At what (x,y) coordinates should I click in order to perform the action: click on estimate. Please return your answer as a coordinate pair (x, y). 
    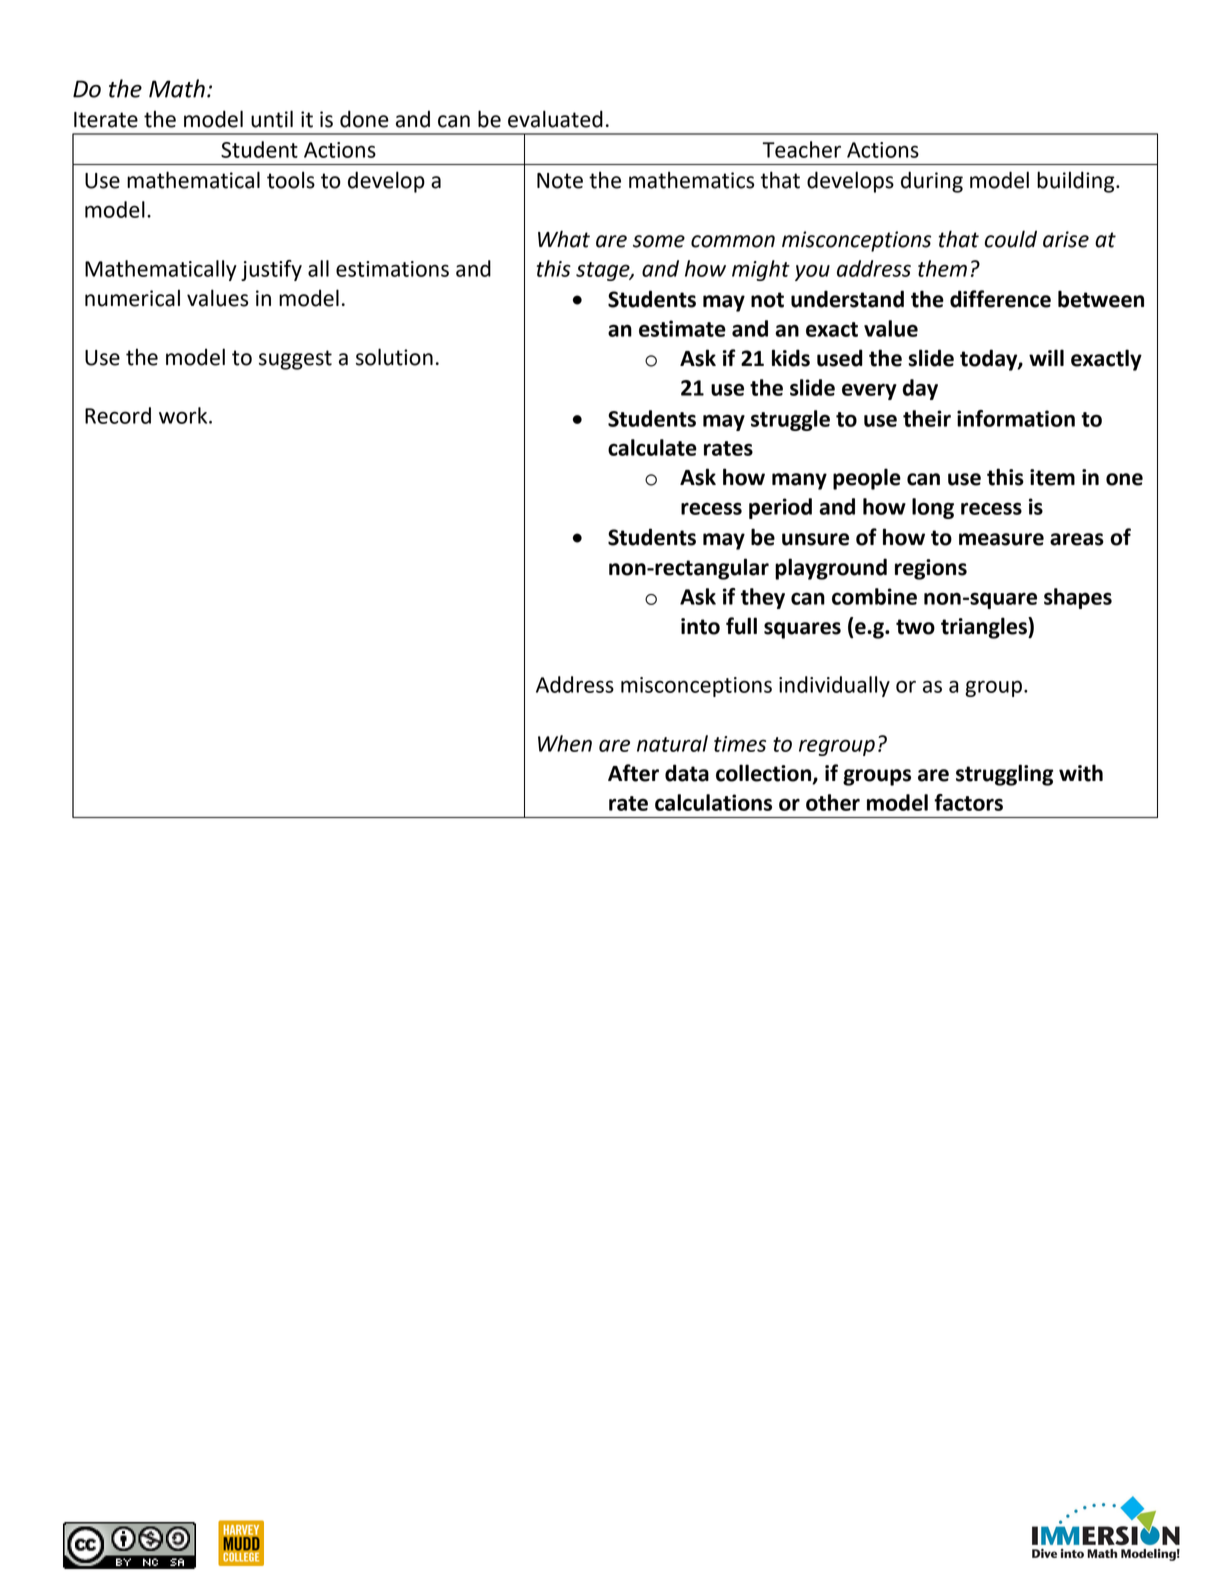
    Looking at the image, I should click on (682, 328).
